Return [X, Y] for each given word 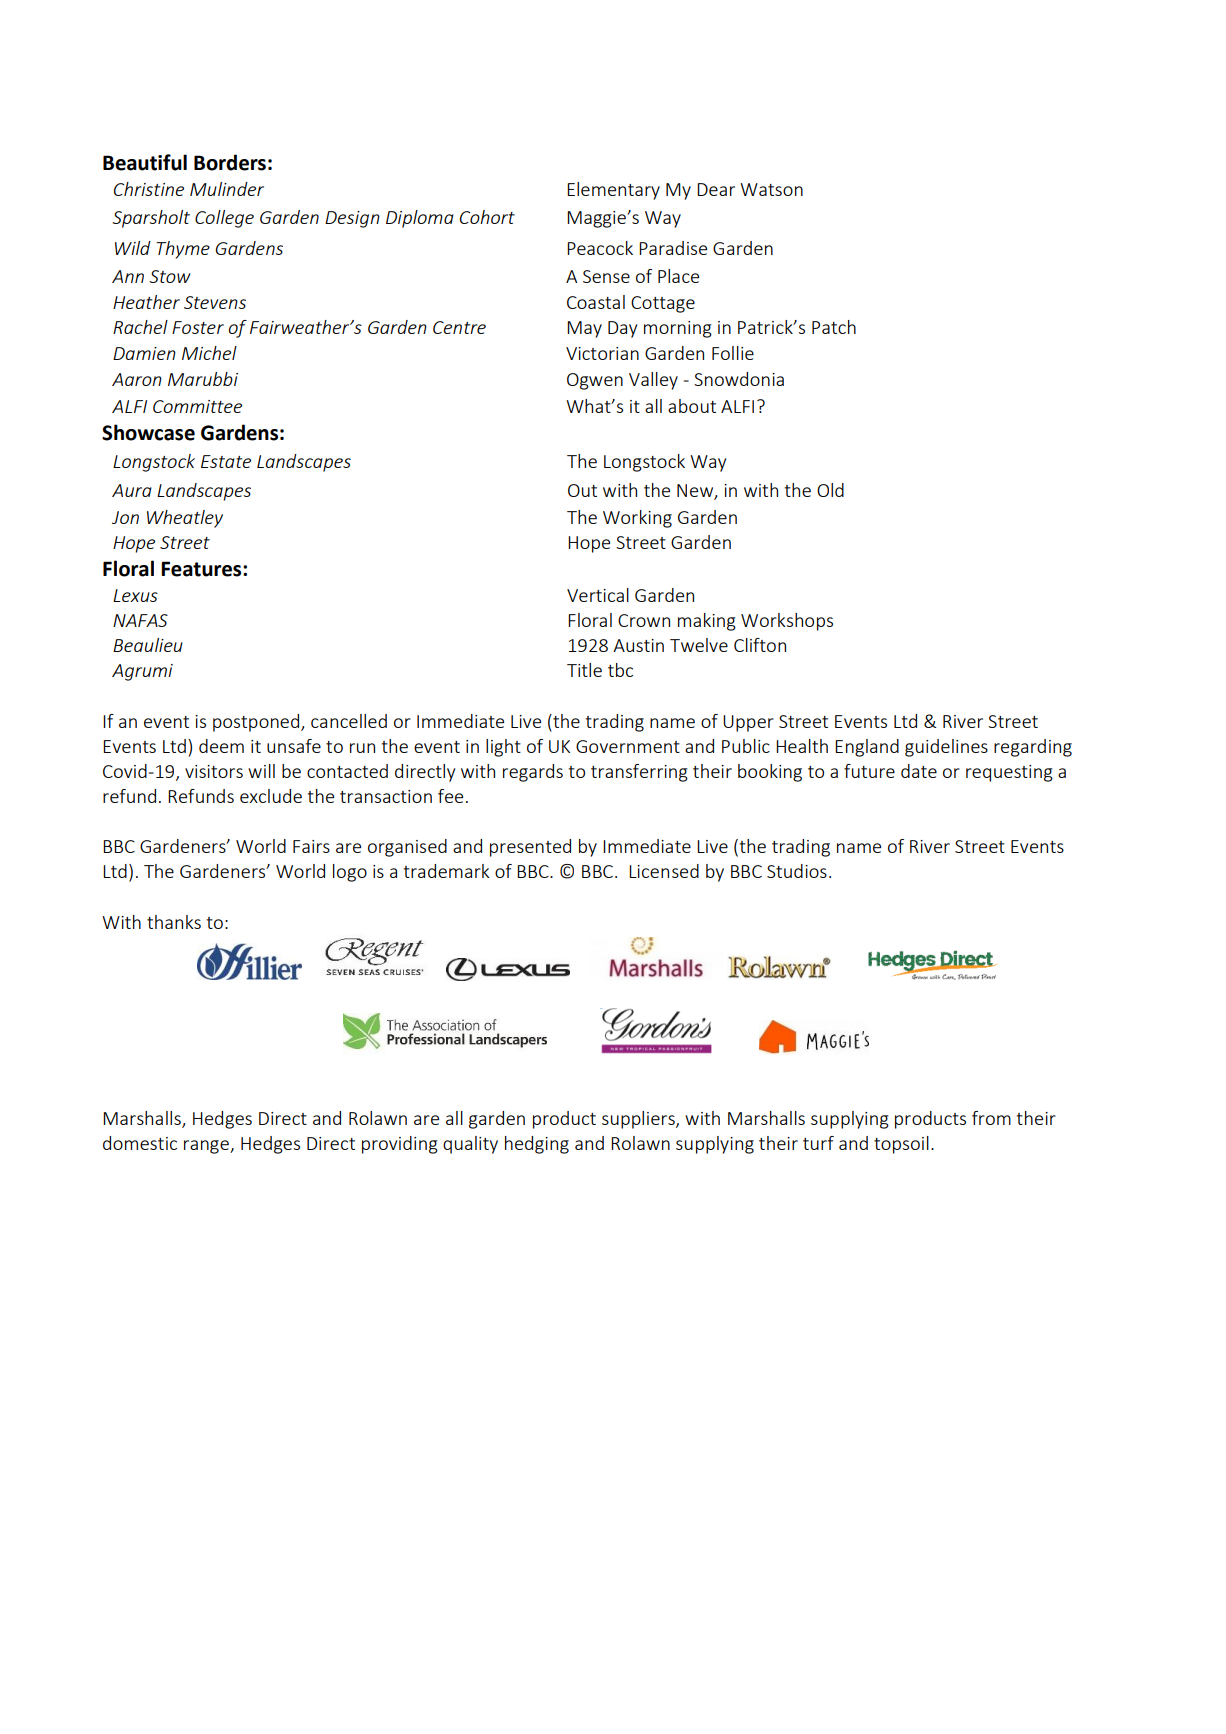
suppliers [639, 1120]
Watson [771, 189]
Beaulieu [148, 645]
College [224, 219]
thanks [174, 922]
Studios [797, 871]
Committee [197, 406]
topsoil [901, 1145]
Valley [653, 381]
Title [584, 670]
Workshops [787, 622]
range [207, 1147]
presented [530, 848]
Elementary [613, 191]
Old [830, 490]
